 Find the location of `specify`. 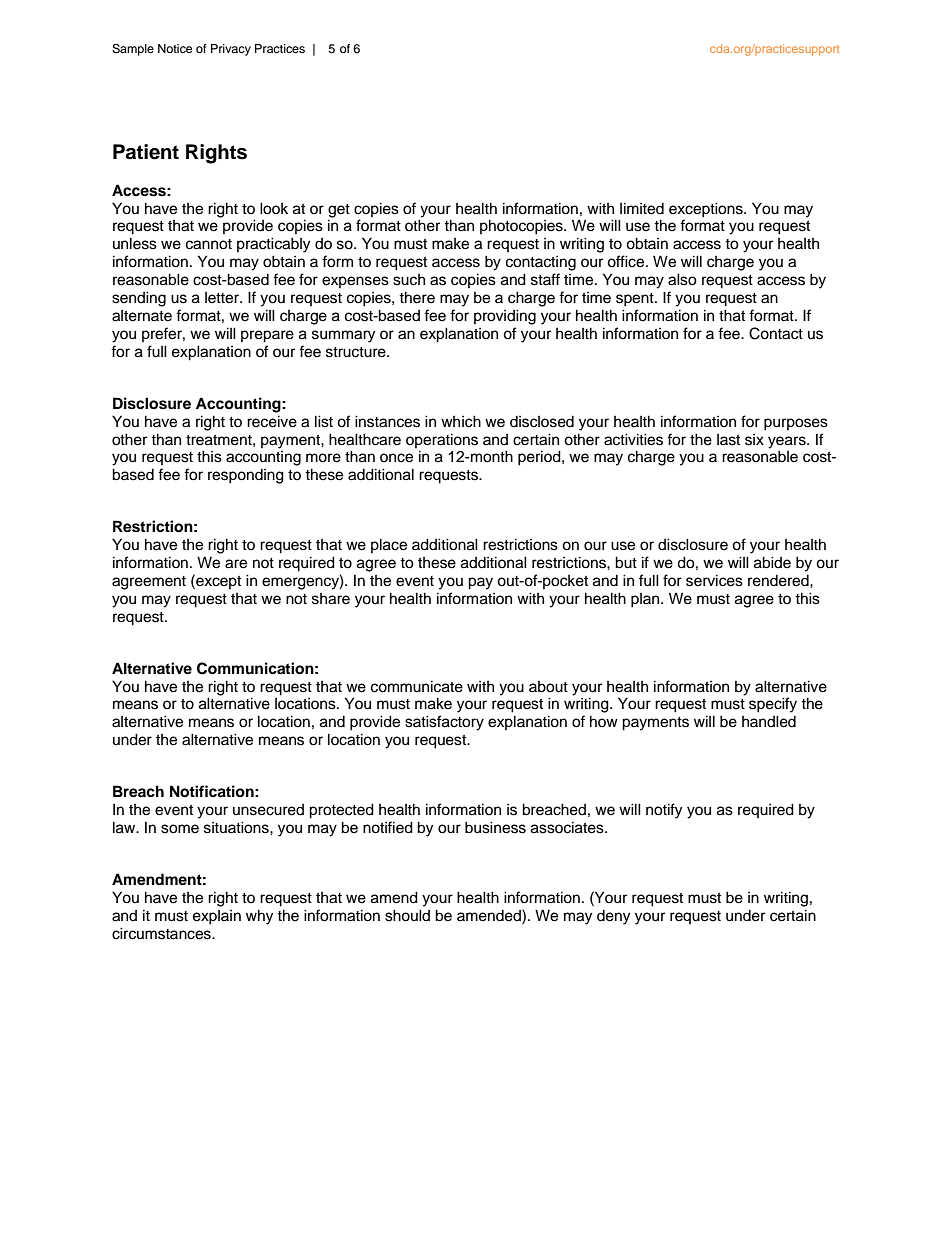

specify is located at coordinates (773, 705).
